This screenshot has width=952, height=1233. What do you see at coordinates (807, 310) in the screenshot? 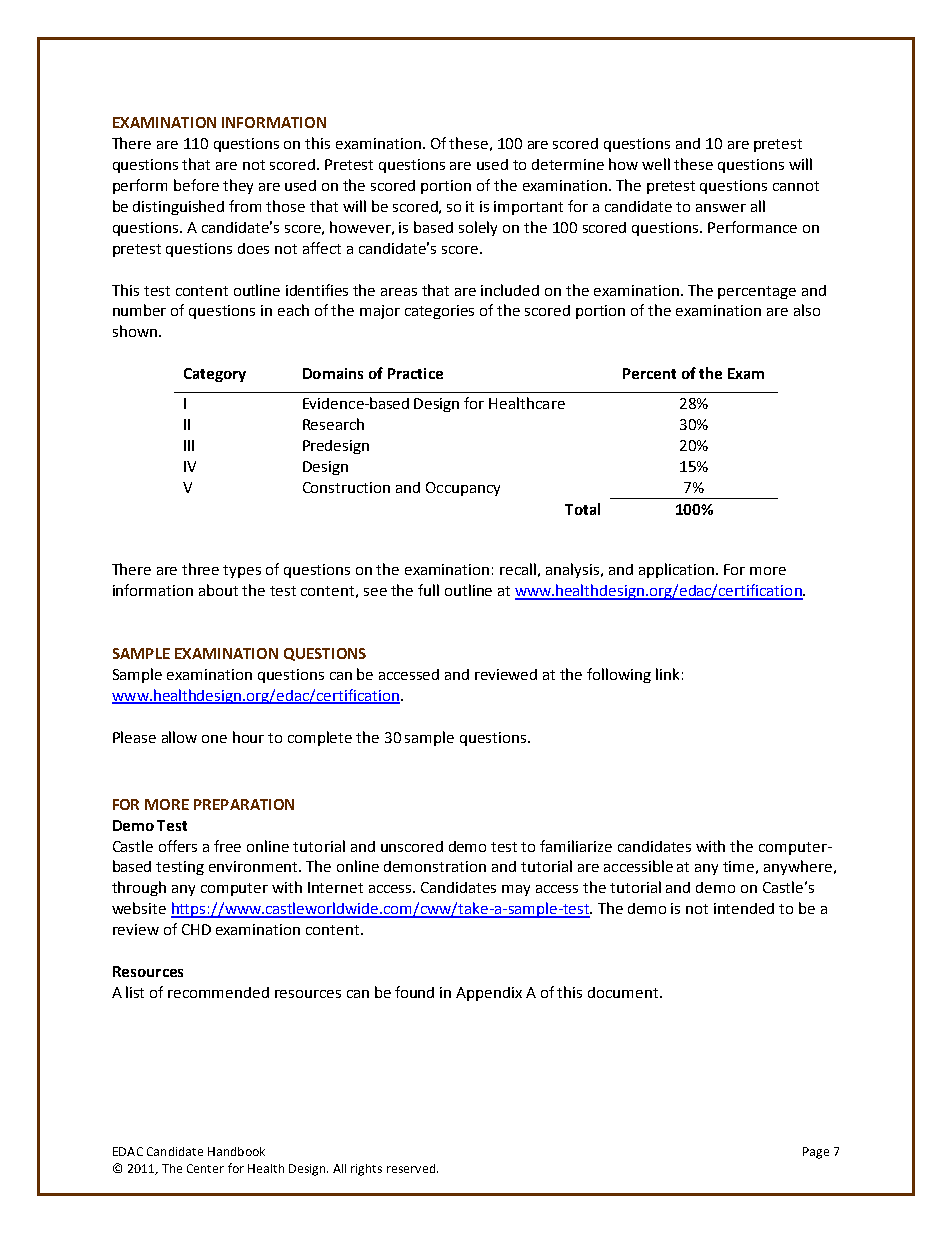
I see `also` at bounding box center [807, 310].
